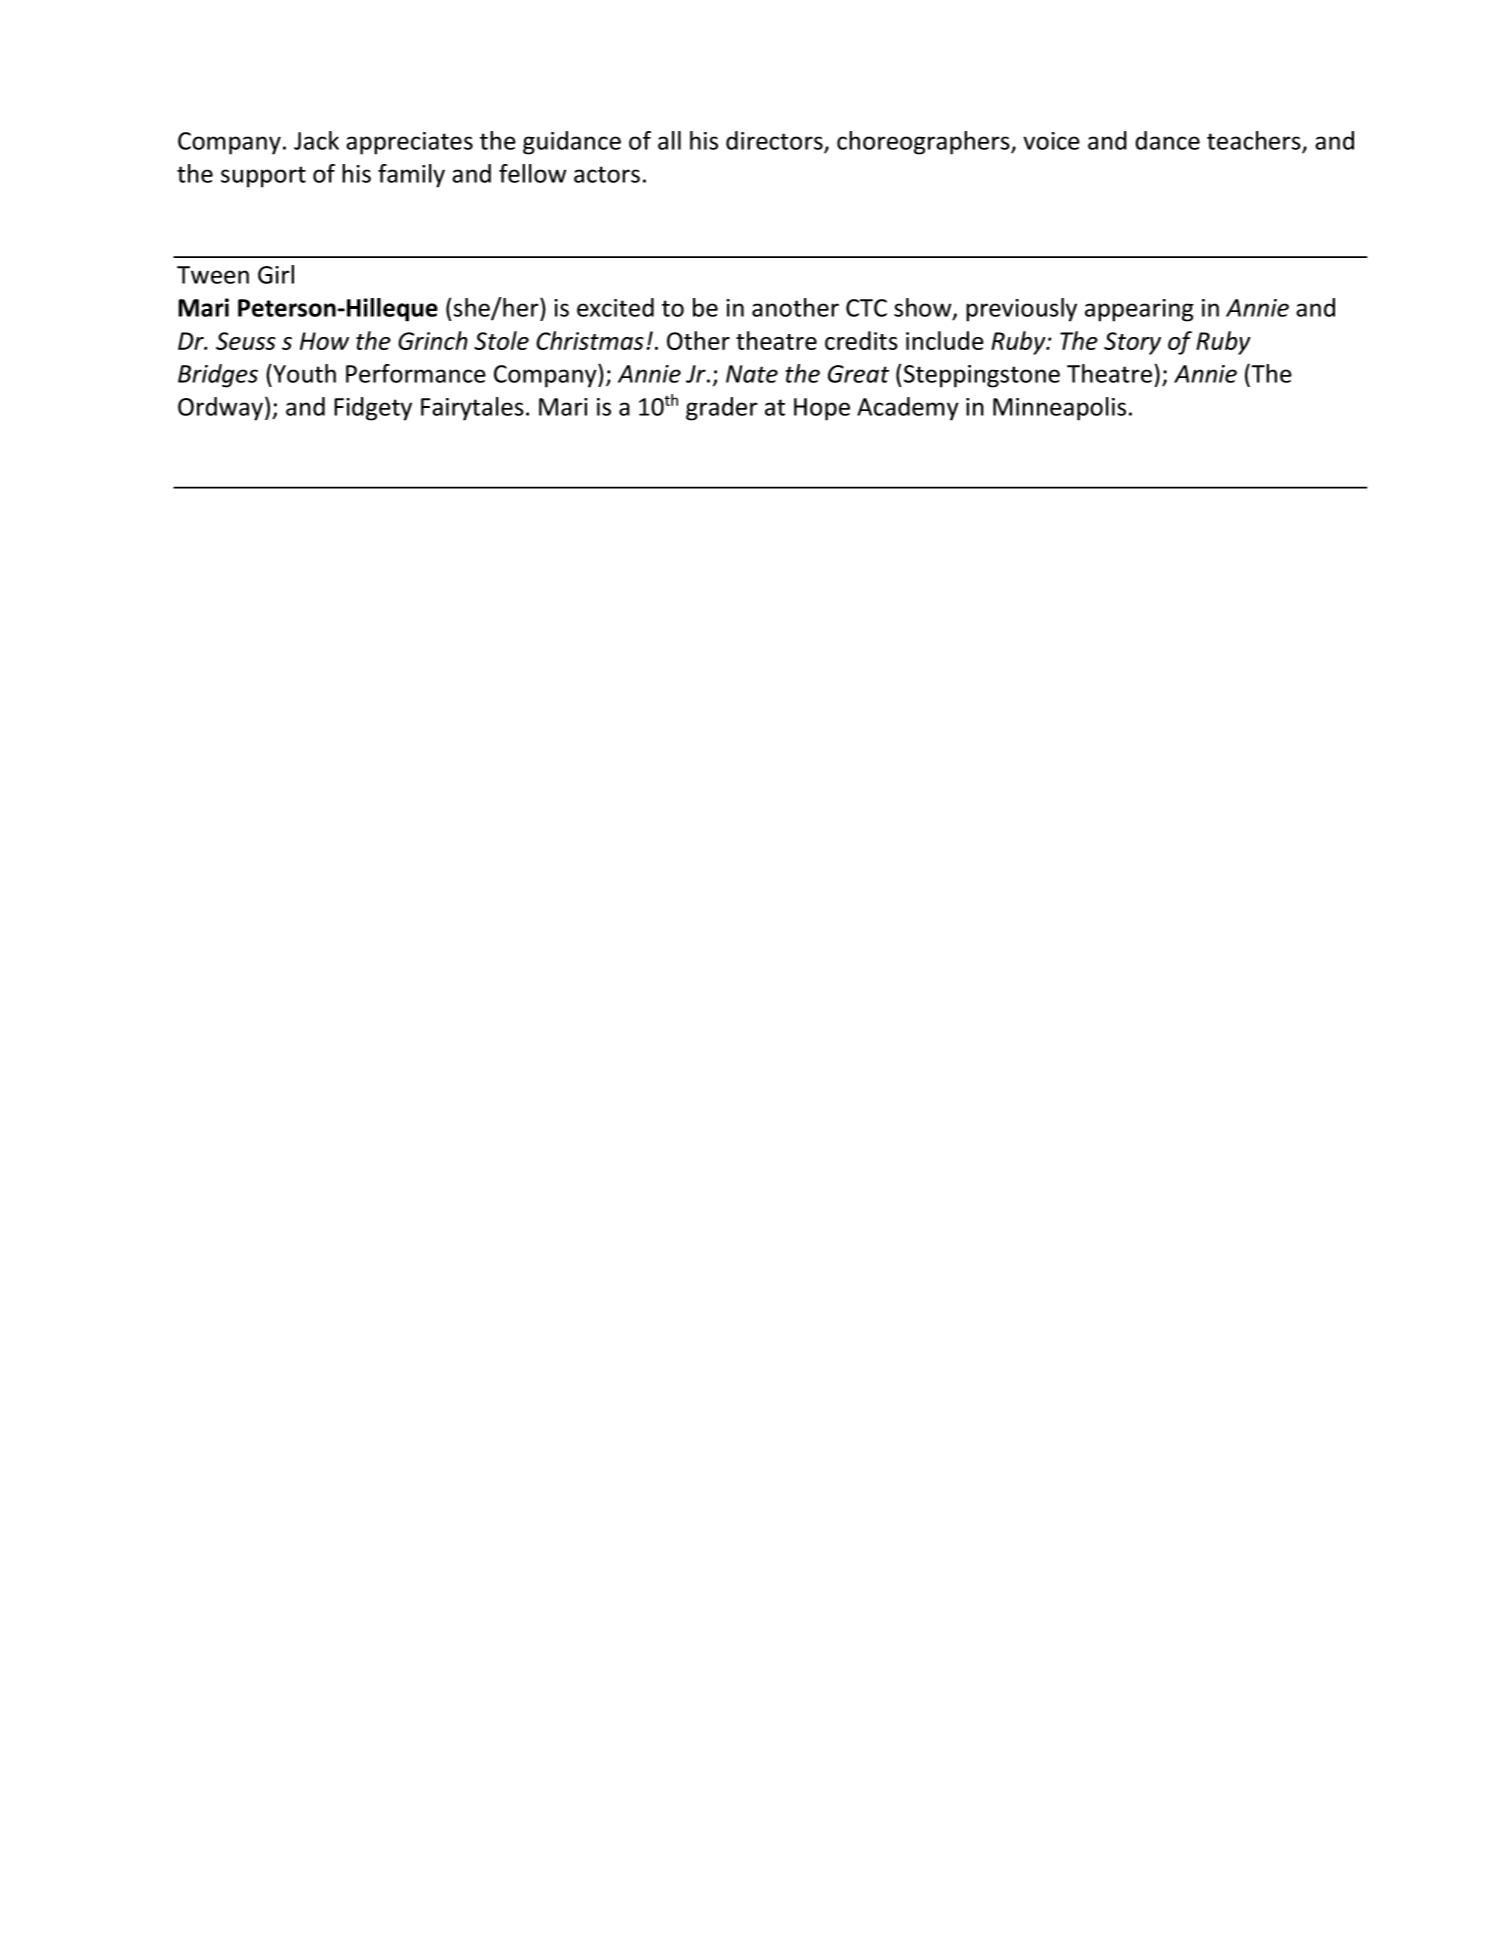 The image size is (1505, 1948). I want to click on Jack, so click(316, 140).
